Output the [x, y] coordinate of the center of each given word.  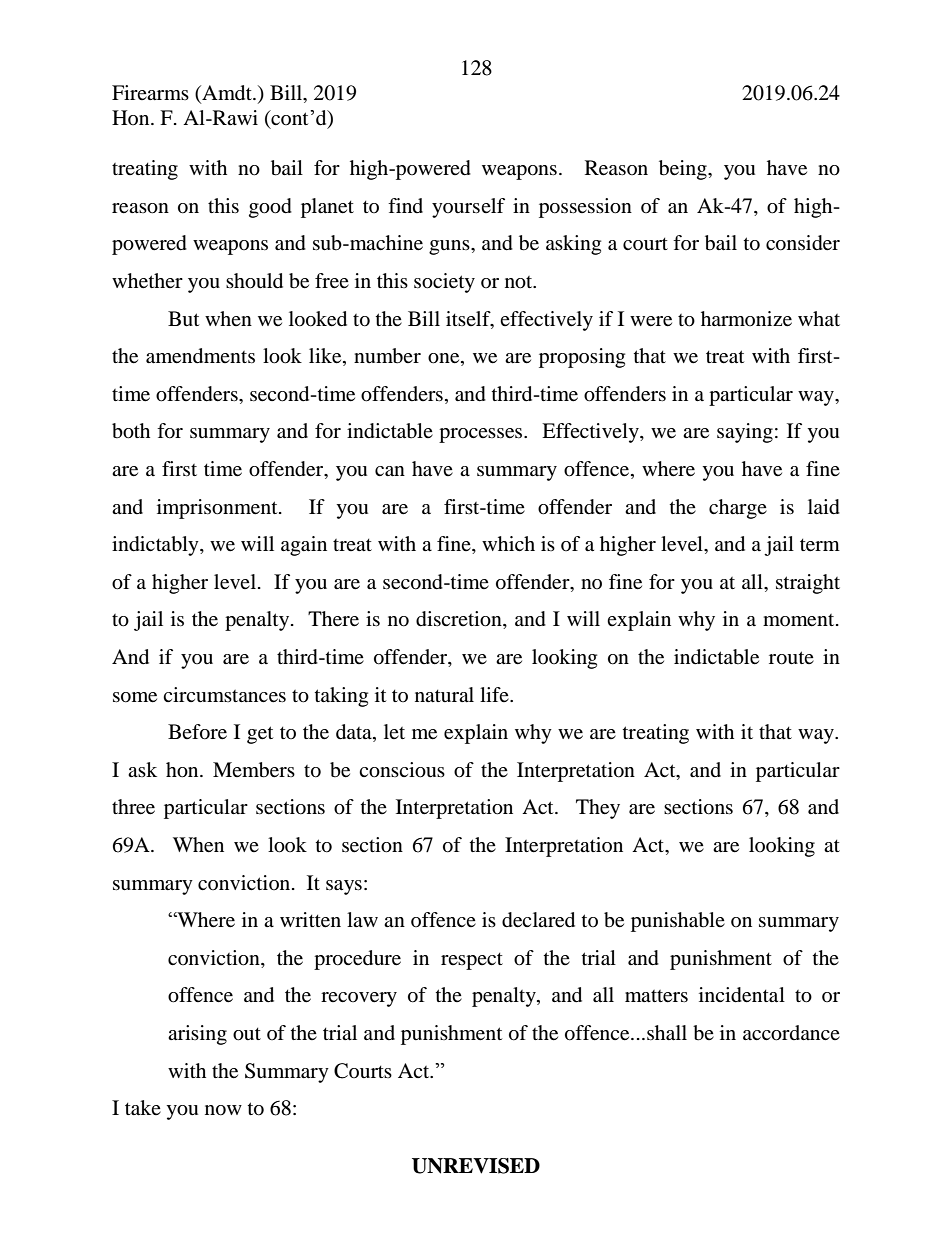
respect [472, 961]
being [684, 170]
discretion [460, 620]
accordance [791, 1033]
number [387, 356]
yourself [468, 208]
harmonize [746, 319]
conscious [402, 770]
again [304, 546]
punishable [678, 922]
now [223, 1110]
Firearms [150, 92]
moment [800, 620]
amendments [200, 356]
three [133, 807]
